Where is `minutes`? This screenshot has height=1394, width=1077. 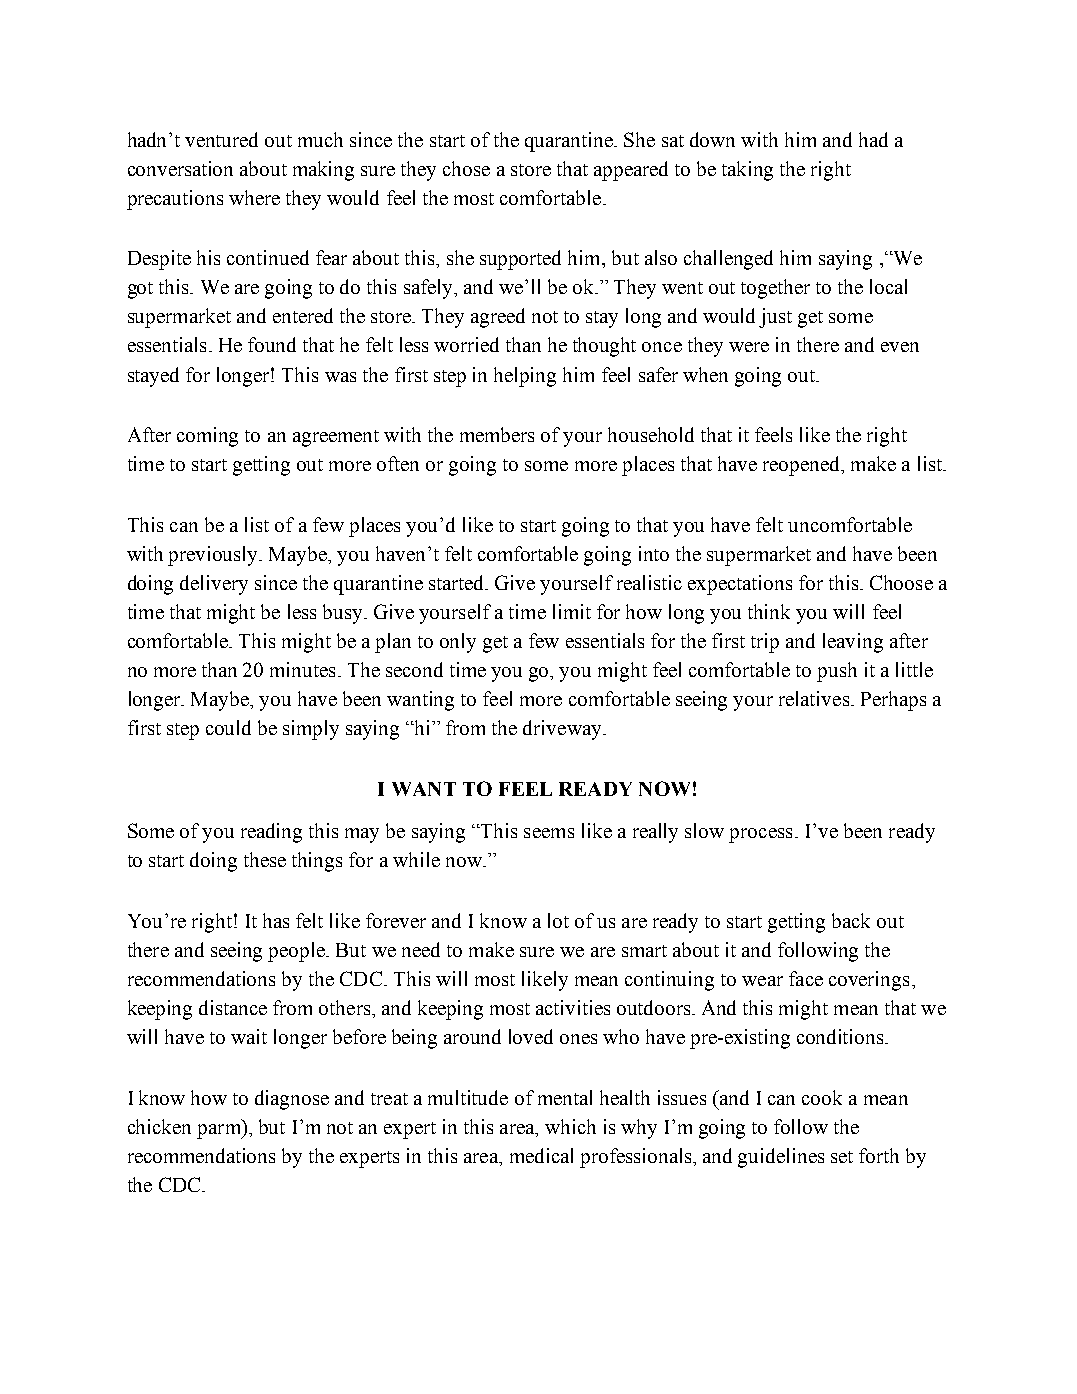
minutes is located at coordinates (302, 669).
